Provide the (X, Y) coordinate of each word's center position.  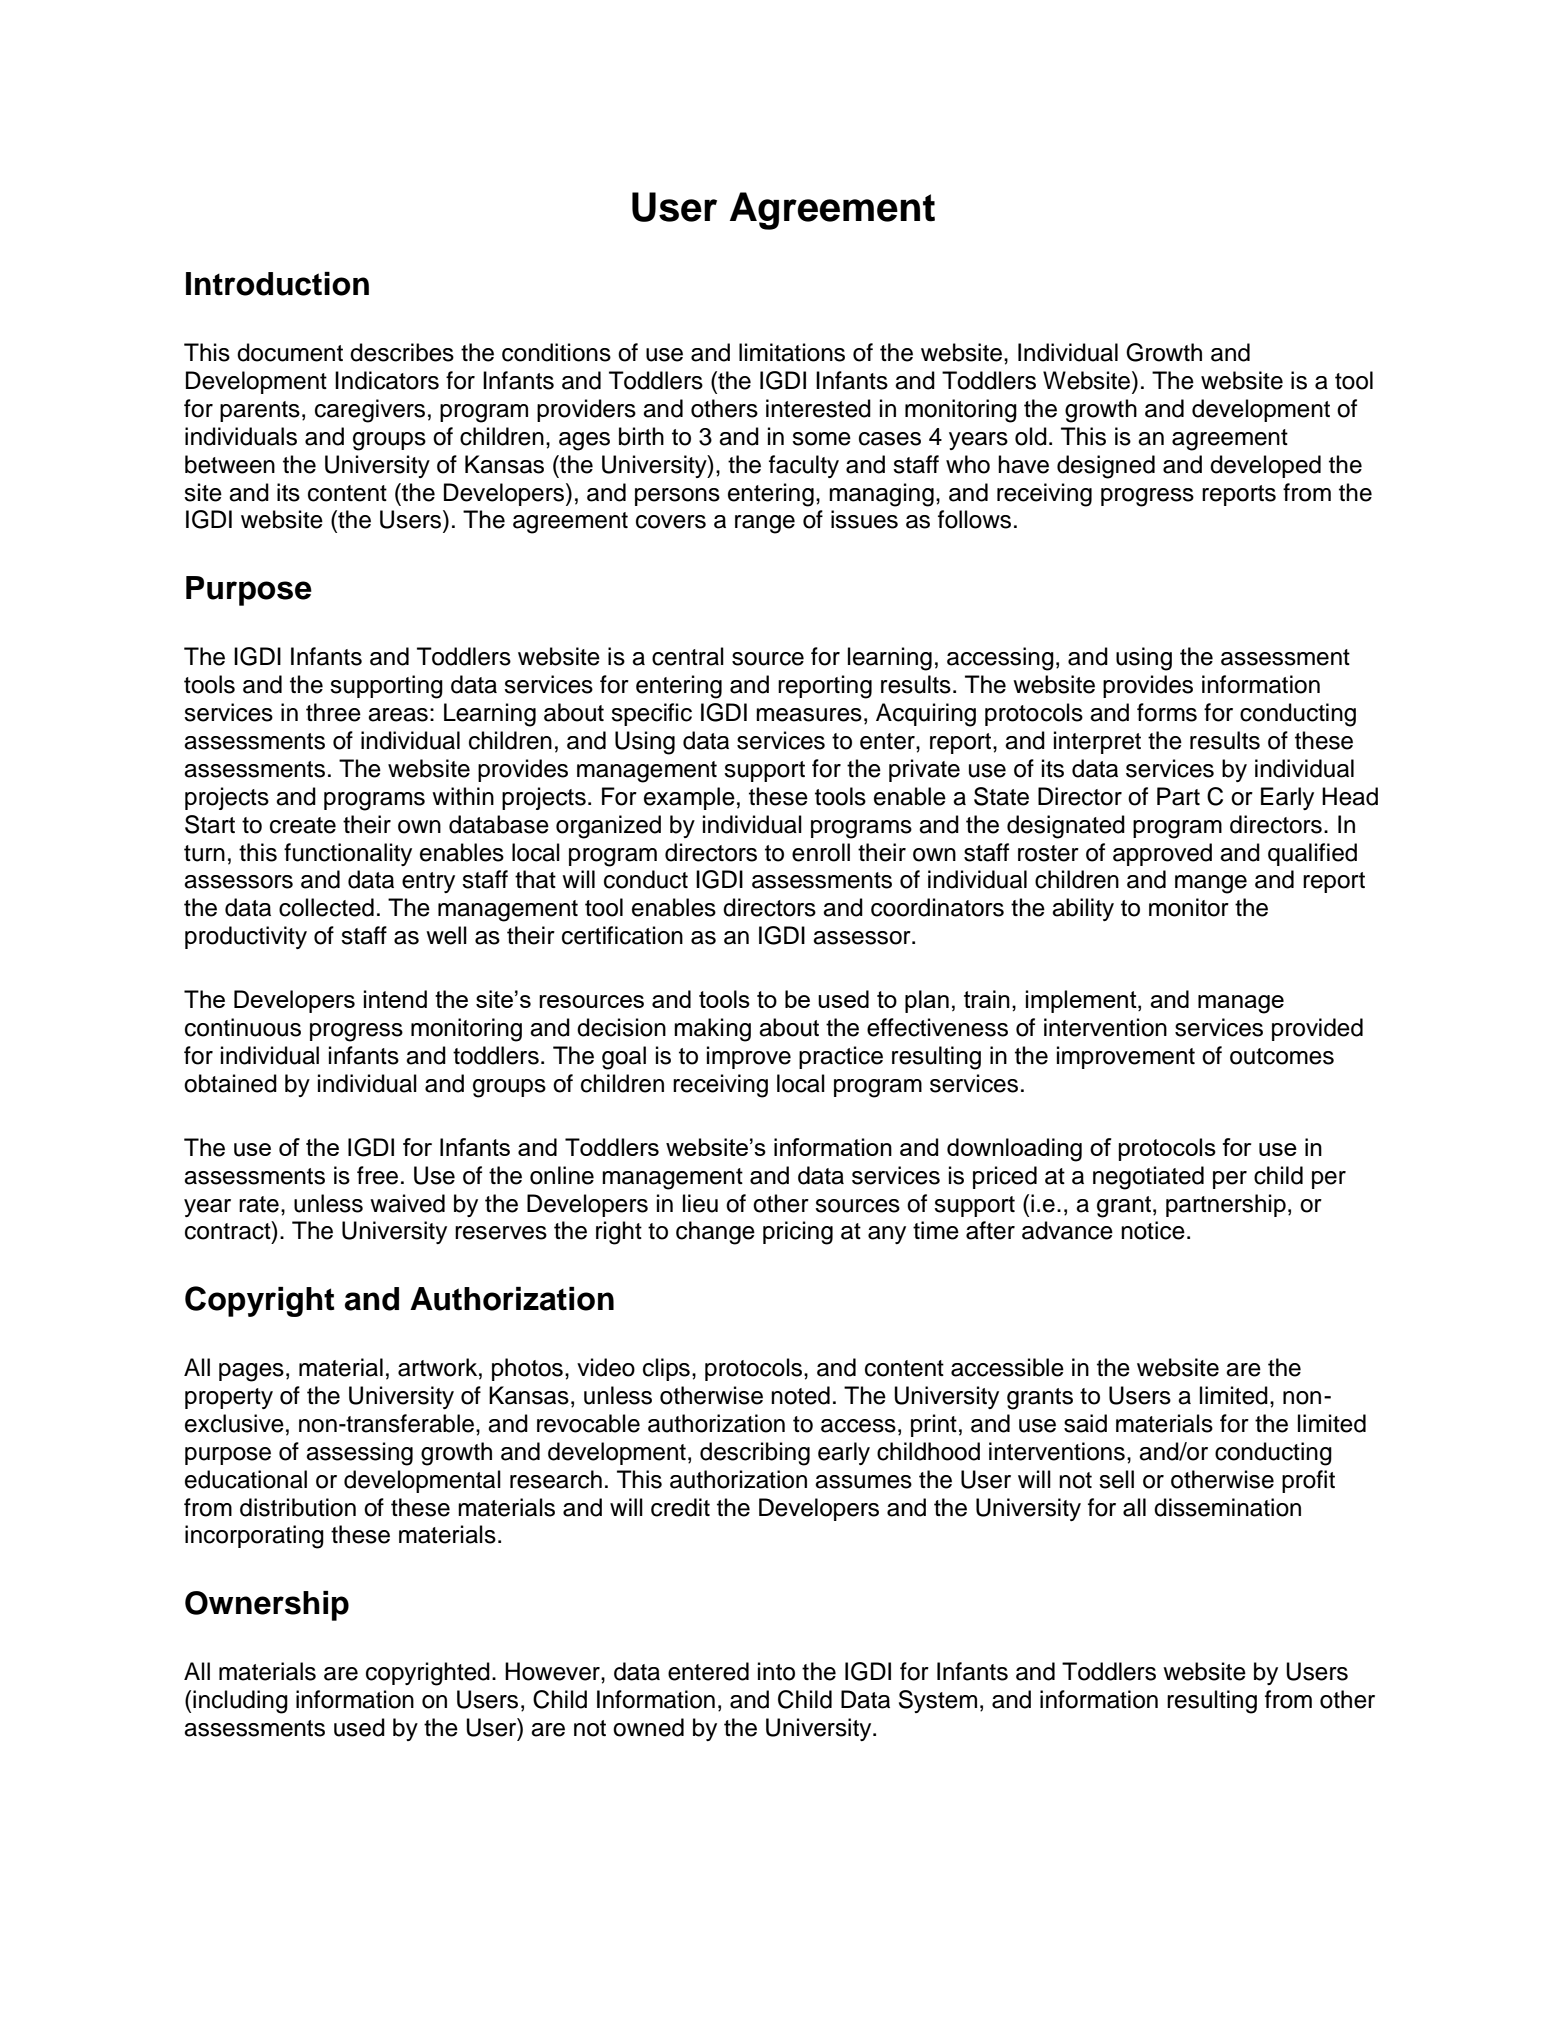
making (712, 1030)
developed (1265, 466)
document (290, 352)
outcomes (1282, 1056)
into (776, 1671)
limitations (792, 352)
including (240, 1702)
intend (395, 999)
